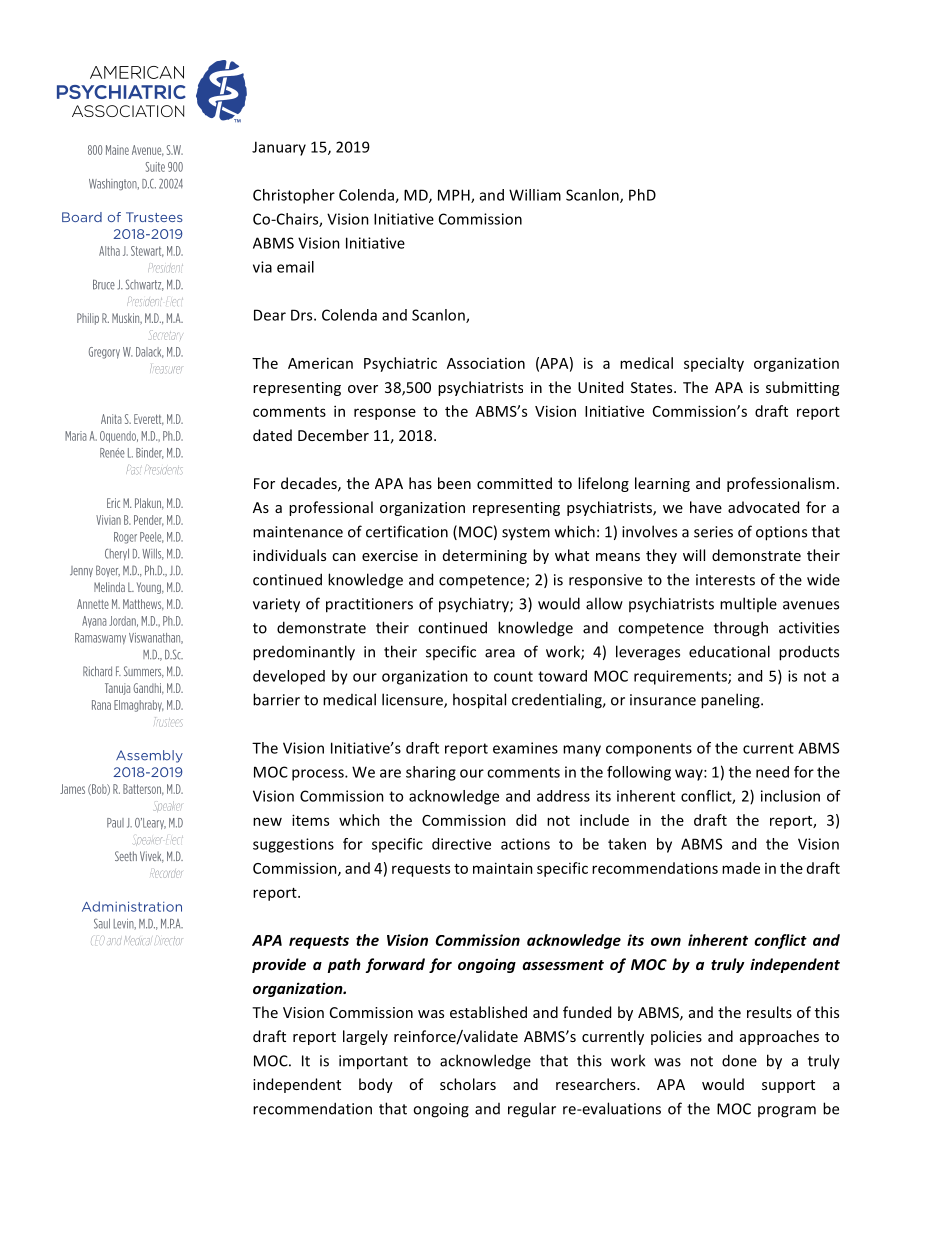 Image resolution: width=952 pixels, height=1233 pixels. What do you see at coordinates (739, 1060) in the screenshot?
I see `done` at bounding box center [739, 1060].
